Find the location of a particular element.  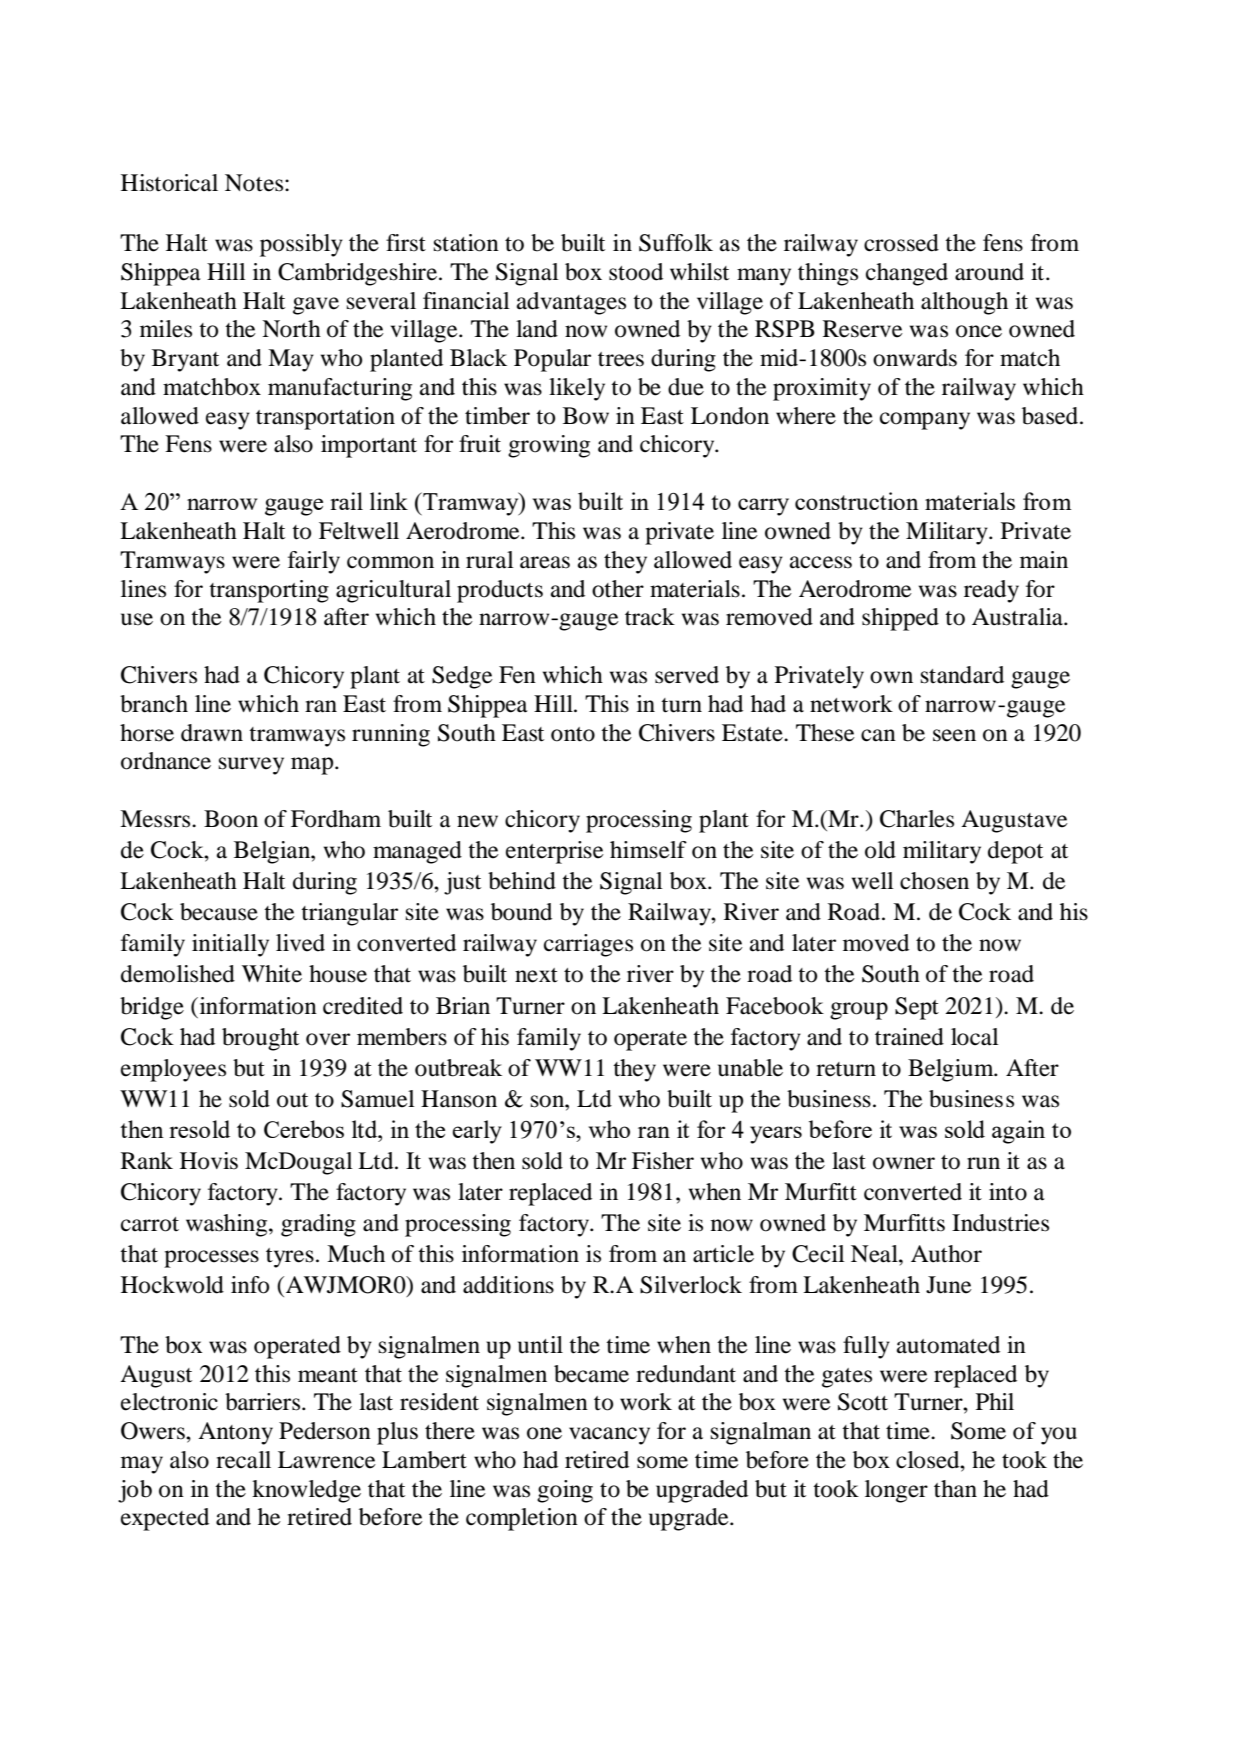

than is located at coordinates (955, 1489).
